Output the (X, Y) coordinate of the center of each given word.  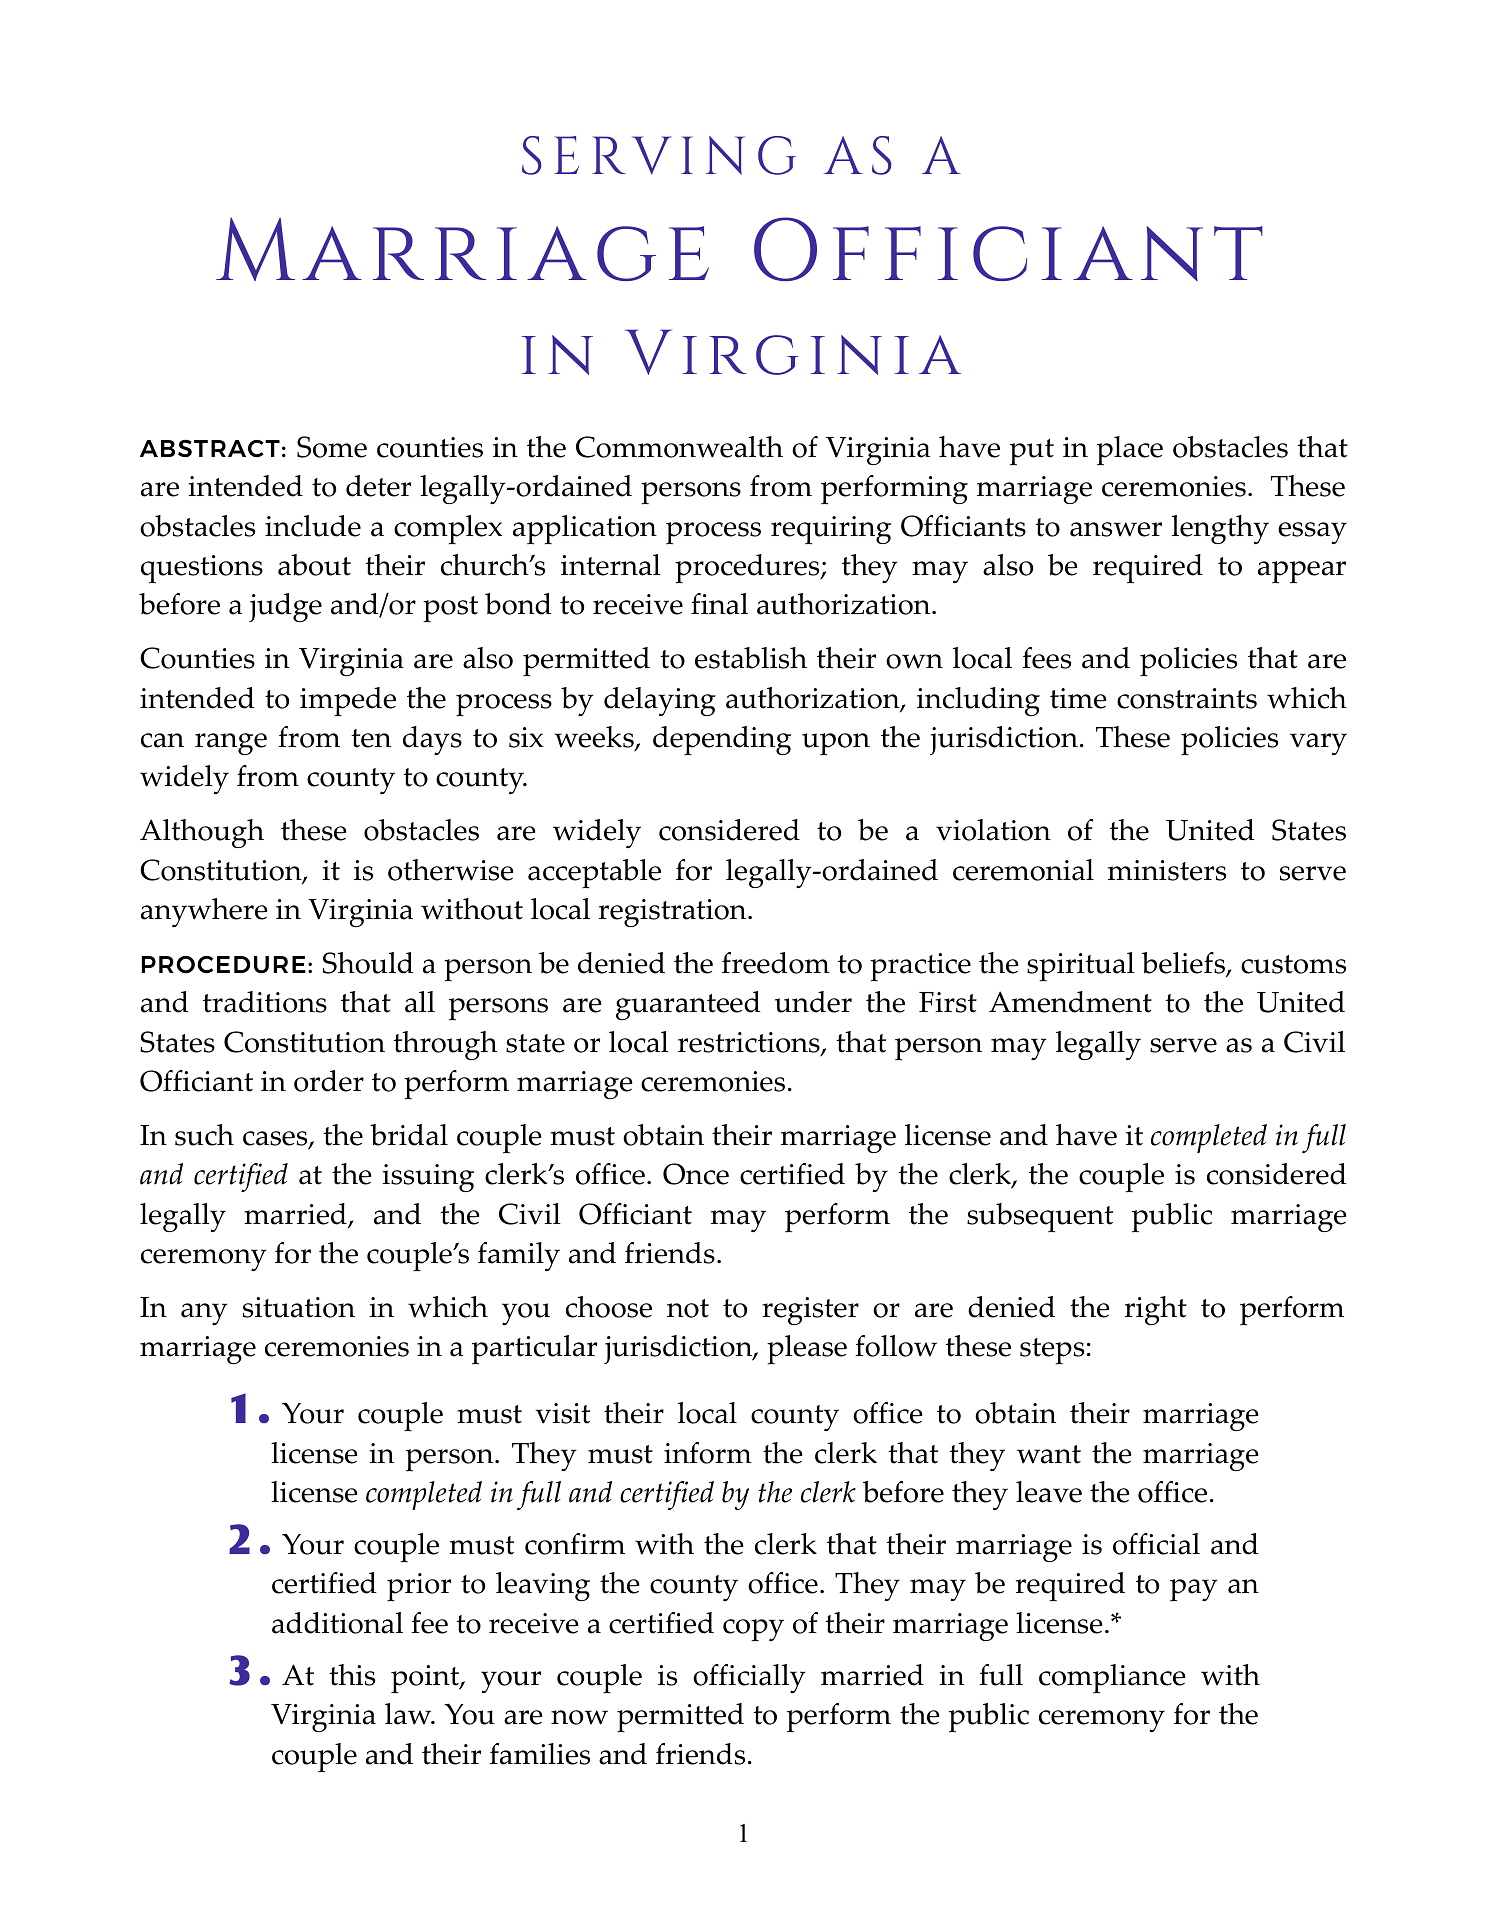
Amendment (1070, 1002)
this (352, 1675)
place (1130, 450)
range (231, 744)
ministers (1167, 870)
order (329, 1081)
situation (299, 1307)
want (1049, 1454)
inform (708, 1453)
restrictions (750, 1043)
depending (722, 740)
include (313, 526)
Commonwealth (679, 447)
